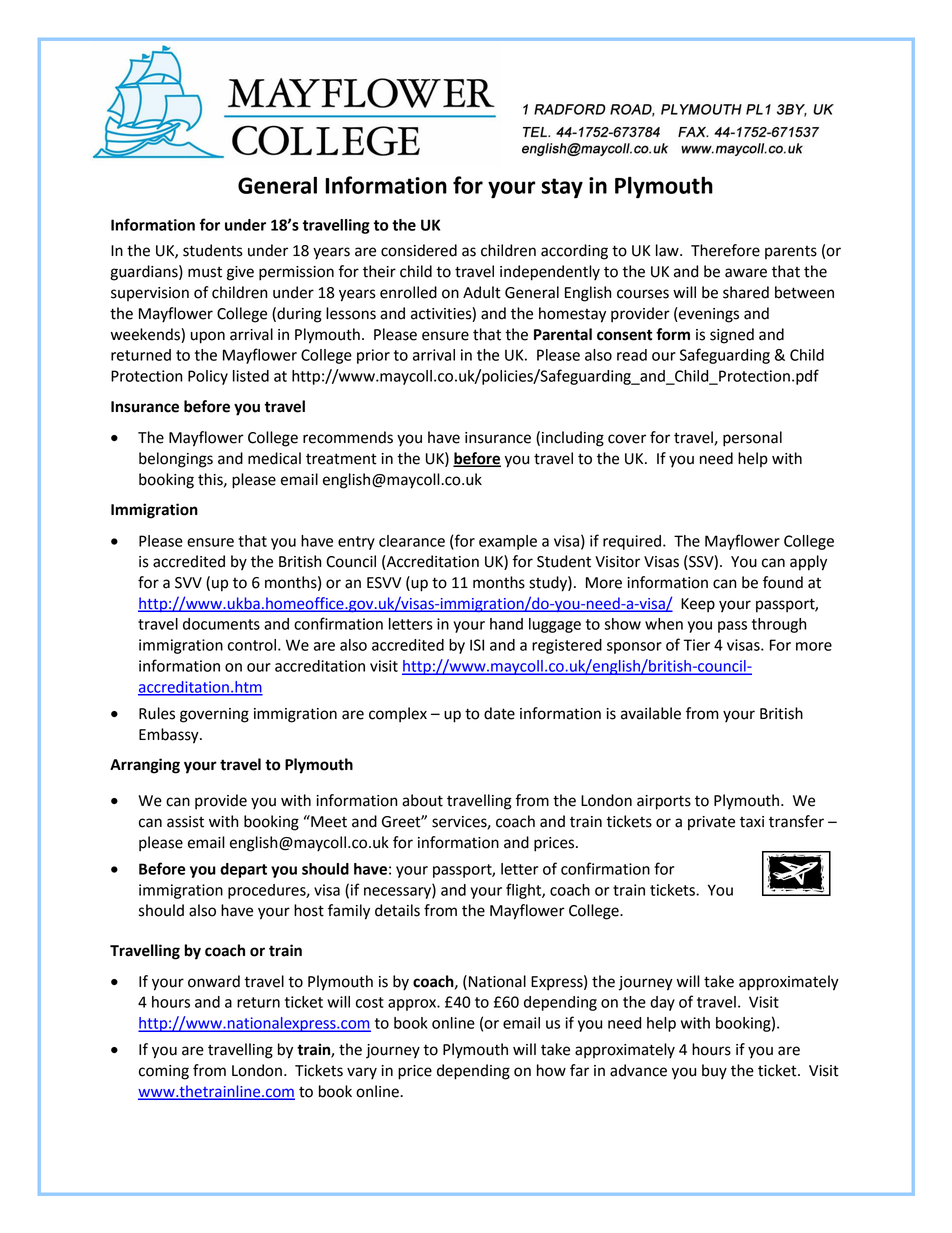  Describe the element at coordinates (746, 273) in the image. I see `aware` at that location.
